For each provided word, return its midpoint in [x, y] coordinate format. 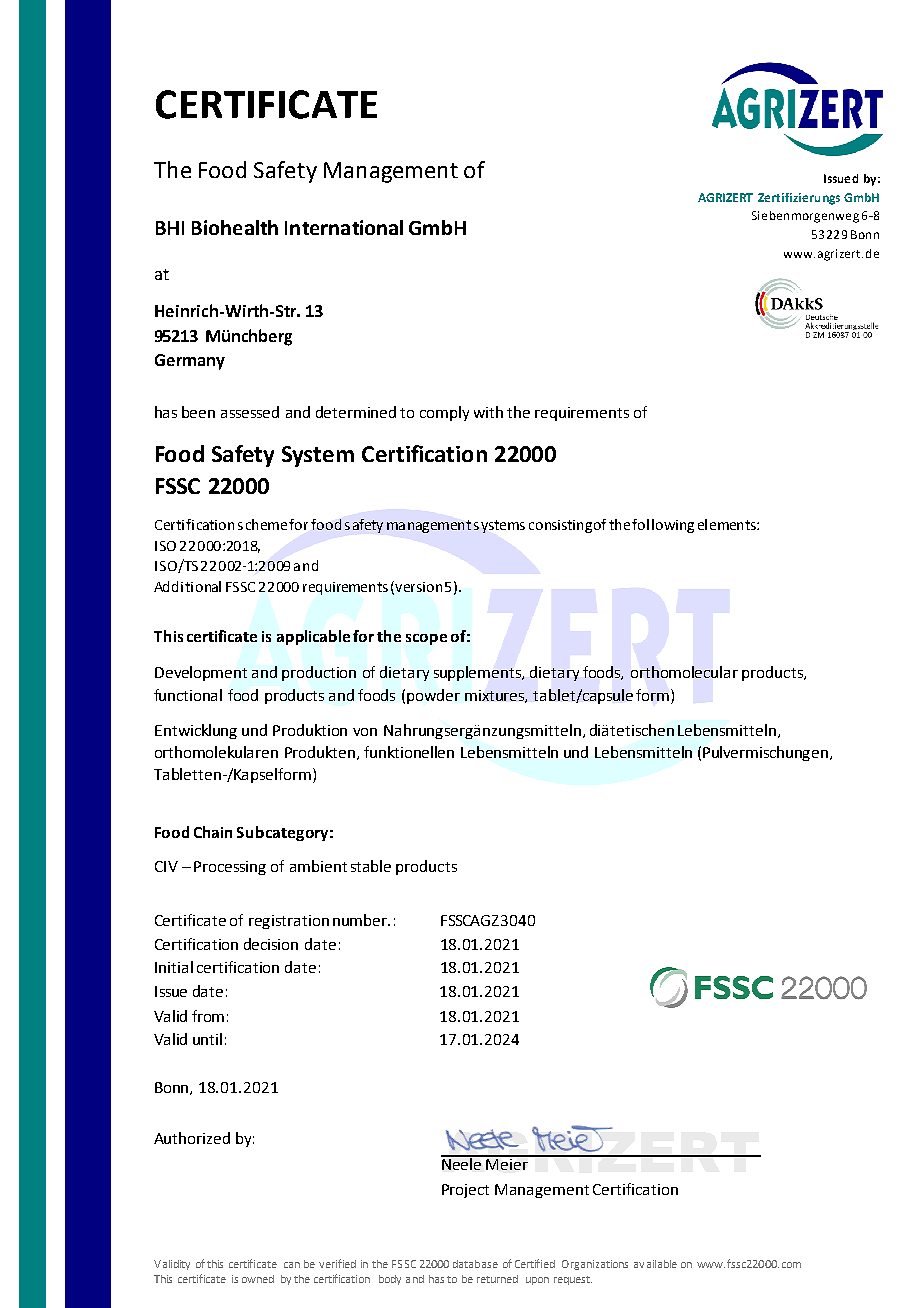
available [655, 1264]
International [344, 227]
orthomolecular [684, 672]
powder [433, 696]
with [488, 412]
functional [188, 695]
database [475, 1264]
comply [444, 413]
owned [258, 1279]
